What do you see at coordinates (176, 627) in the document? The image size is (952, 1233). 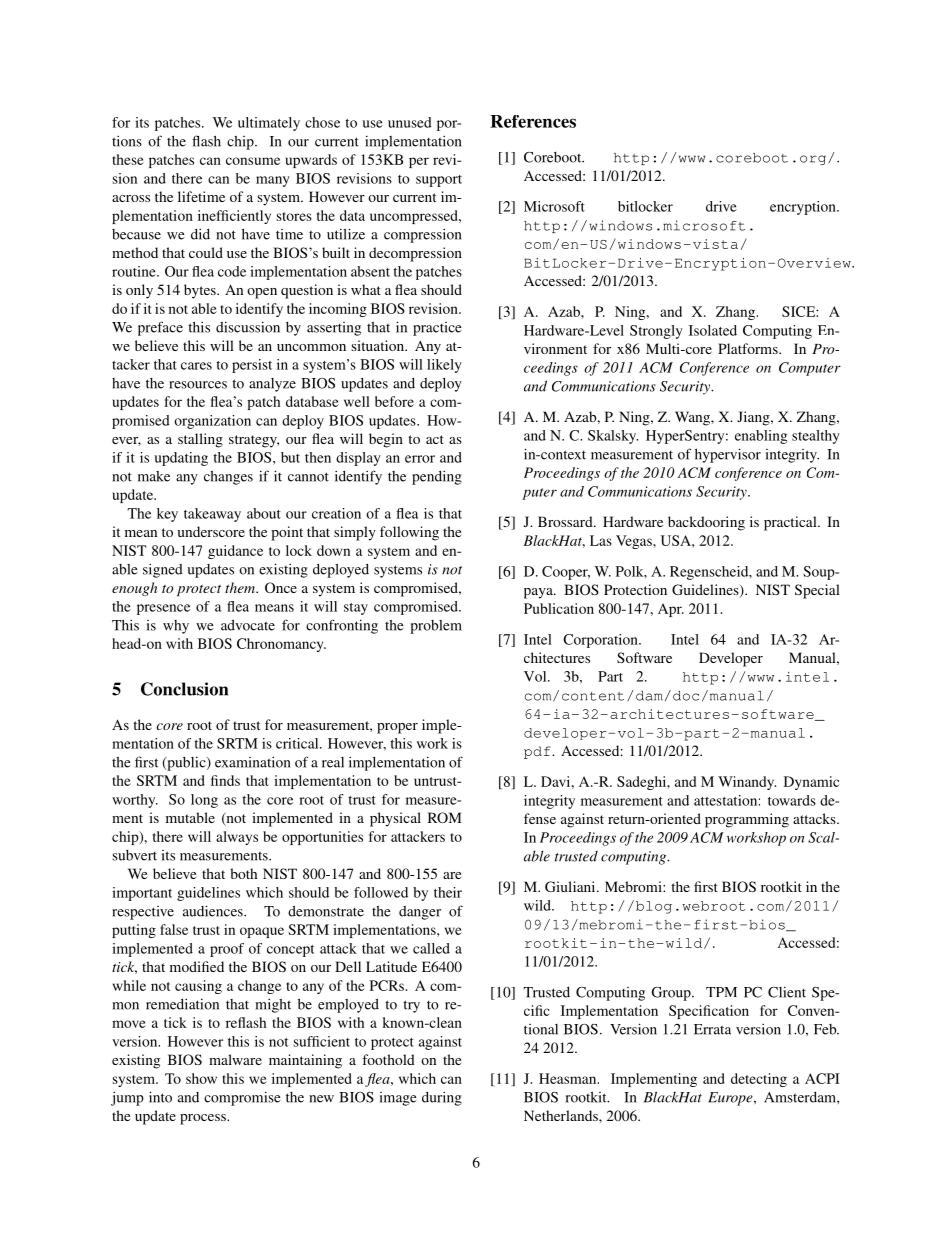 I see `why` at bounding box center [176, 627].
